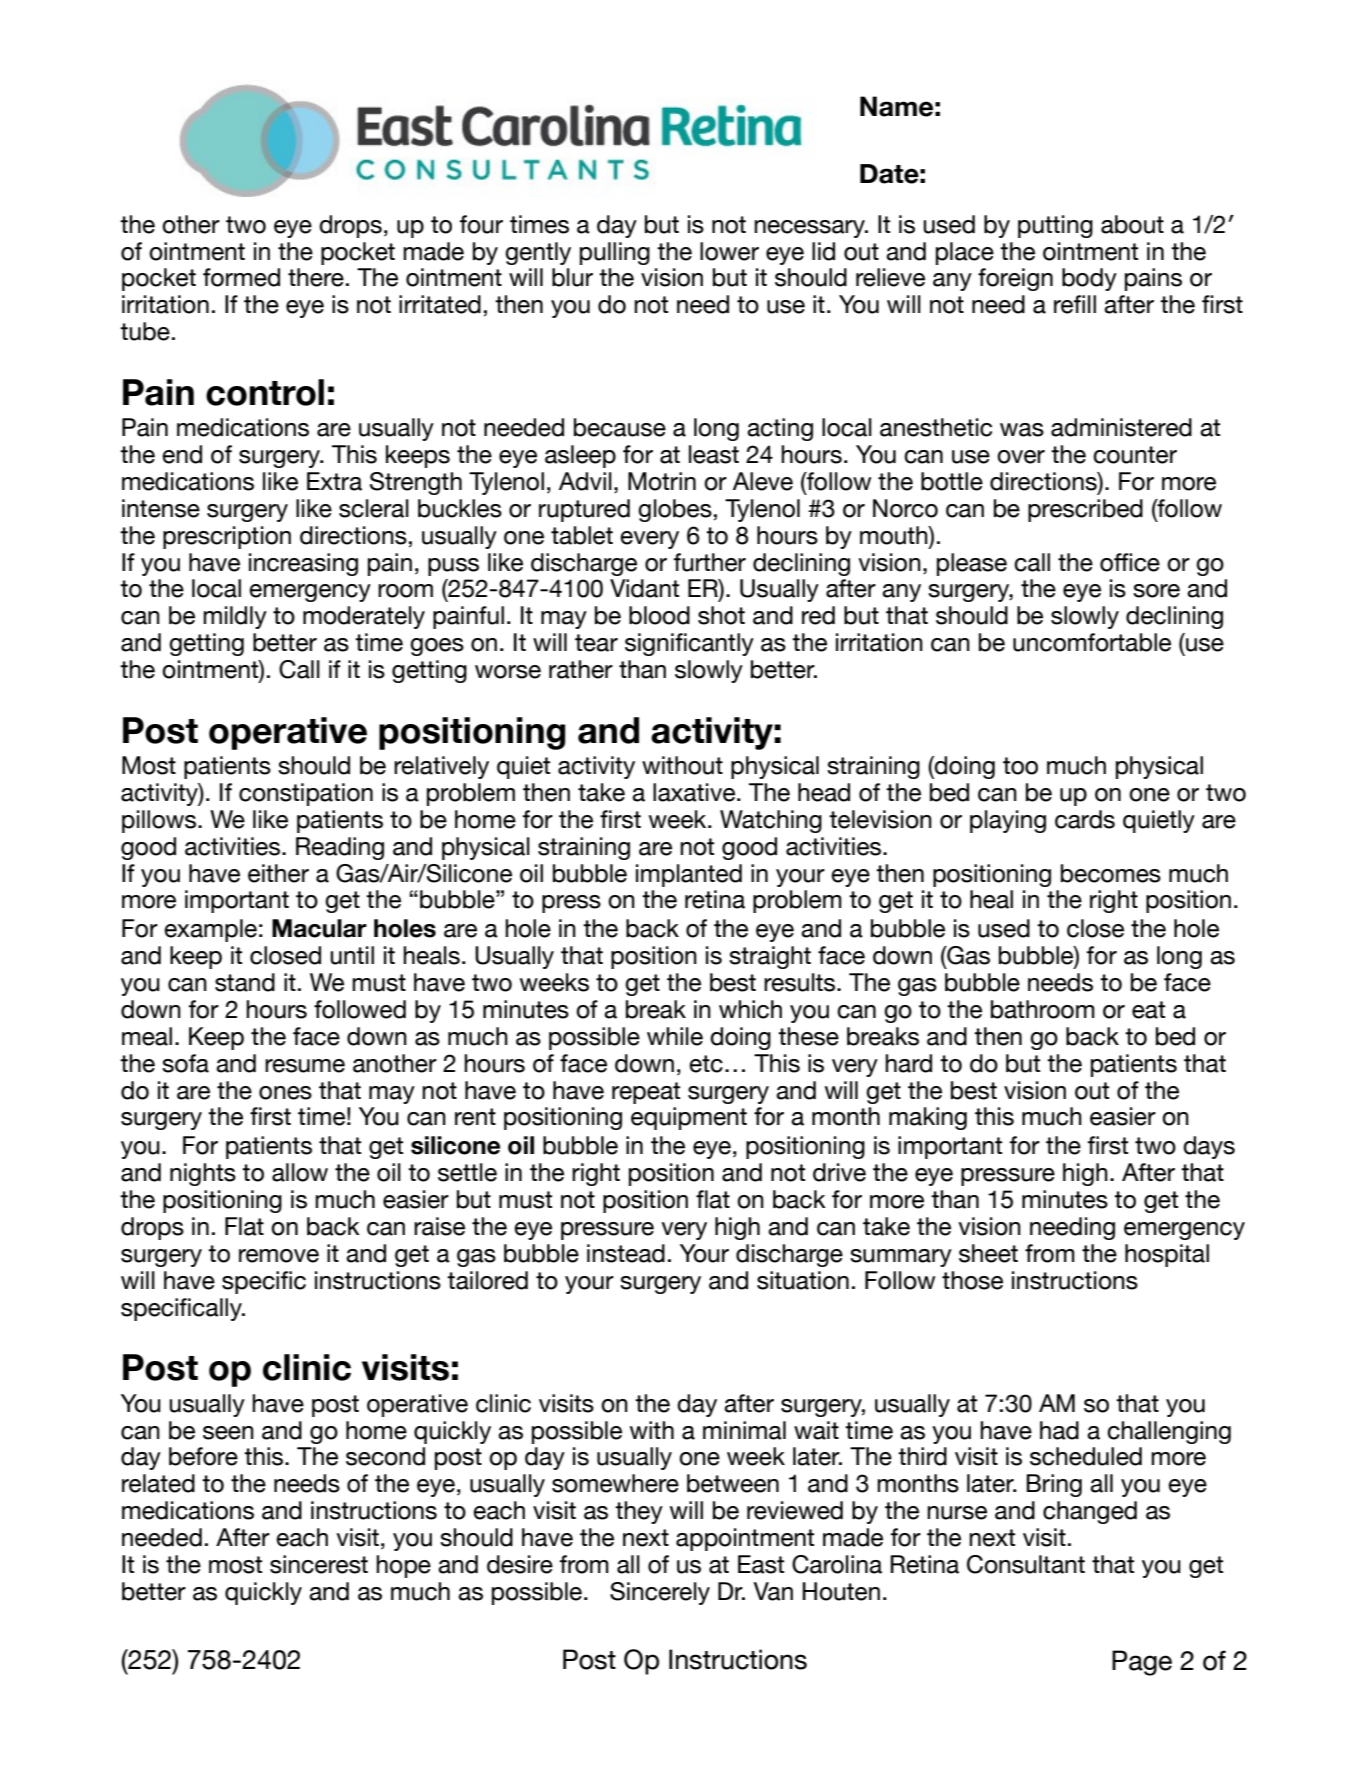 The height and width of the page is (1772, 1369). What do you see at coordinates (660, 1593) in the page?
I see `Sincerely` at bounding box center [660, 1593].
